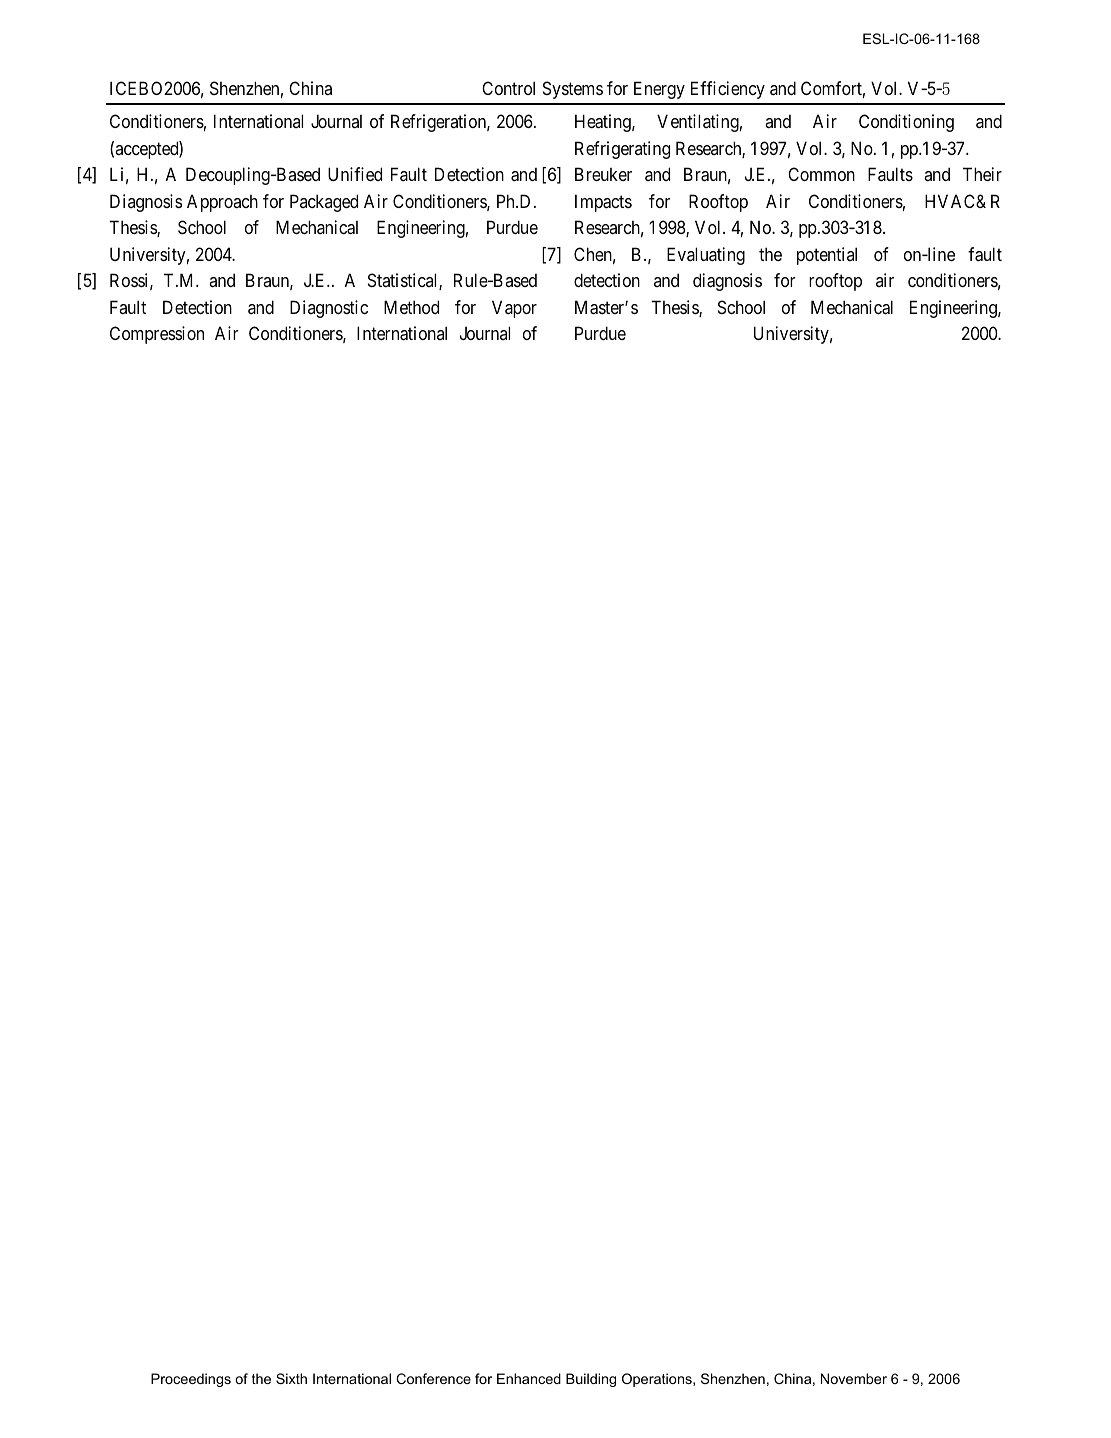  What do you see at coordinates (157, 335) in the screenshot?
I see `Compression` at bounding box center [157, 335].
